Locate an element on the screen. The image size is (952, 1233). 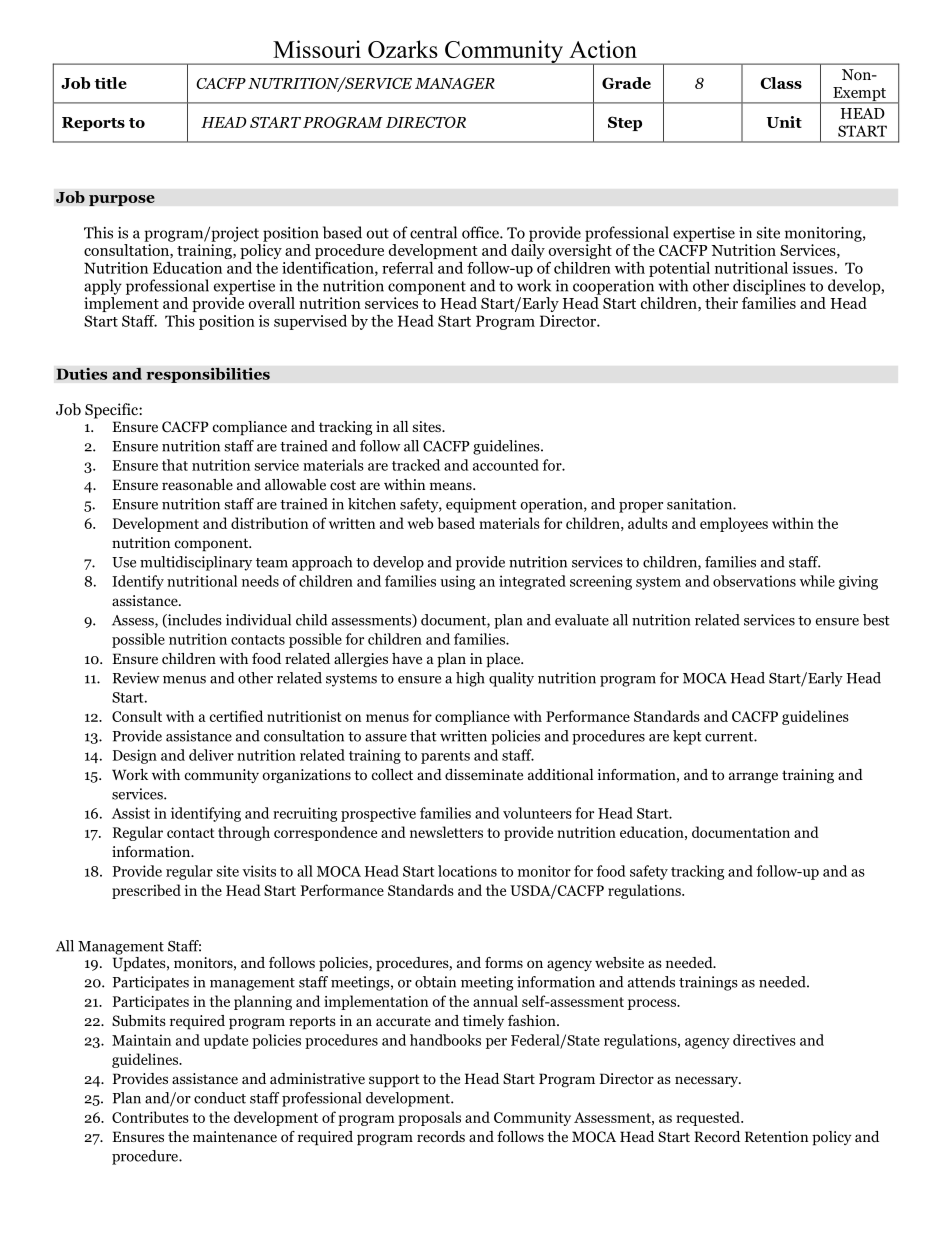
proposals is located at coordinates (429, 1118).
